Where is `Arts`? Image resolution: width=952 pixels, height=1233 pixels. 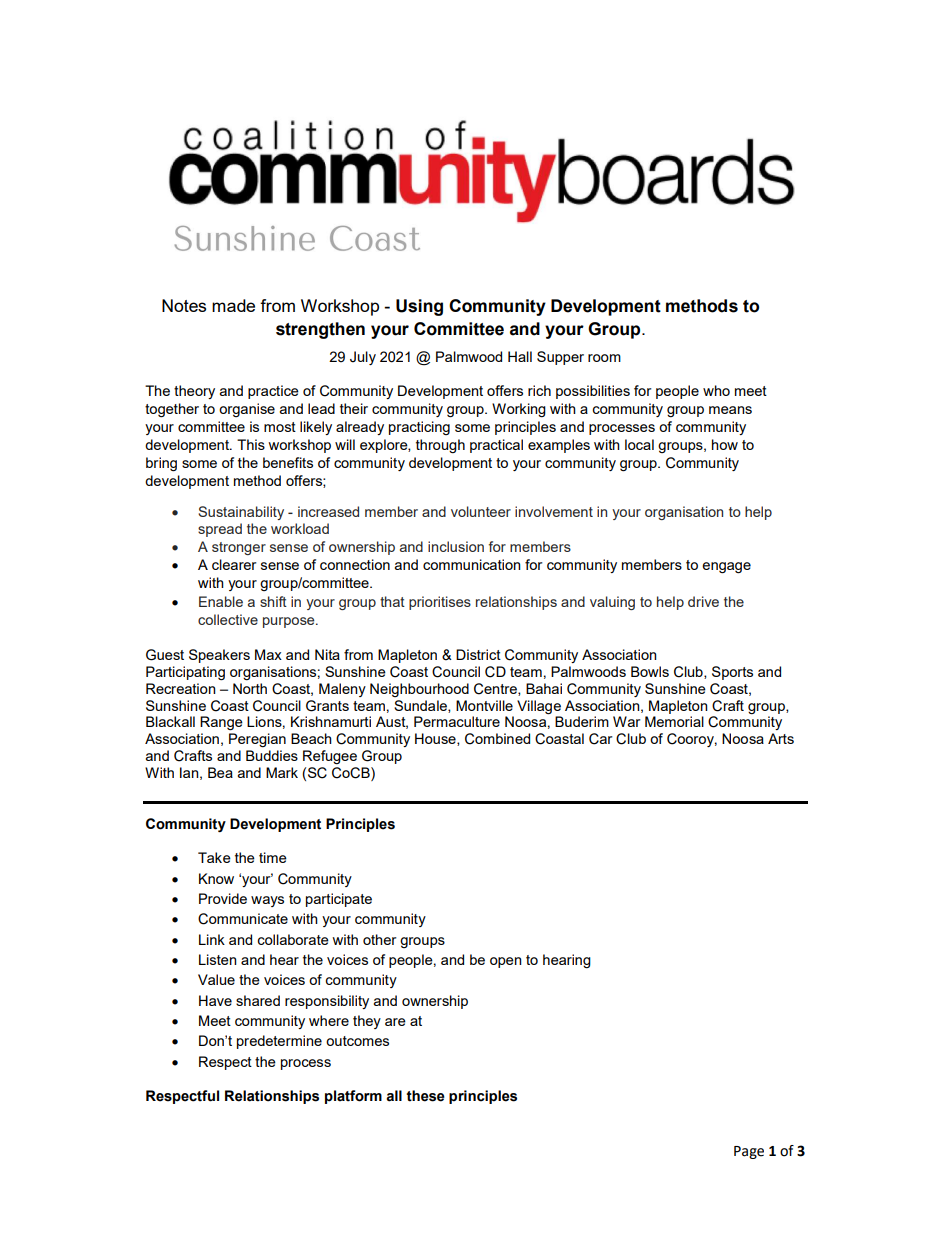 Arts is located at coordinates (781, 738).
